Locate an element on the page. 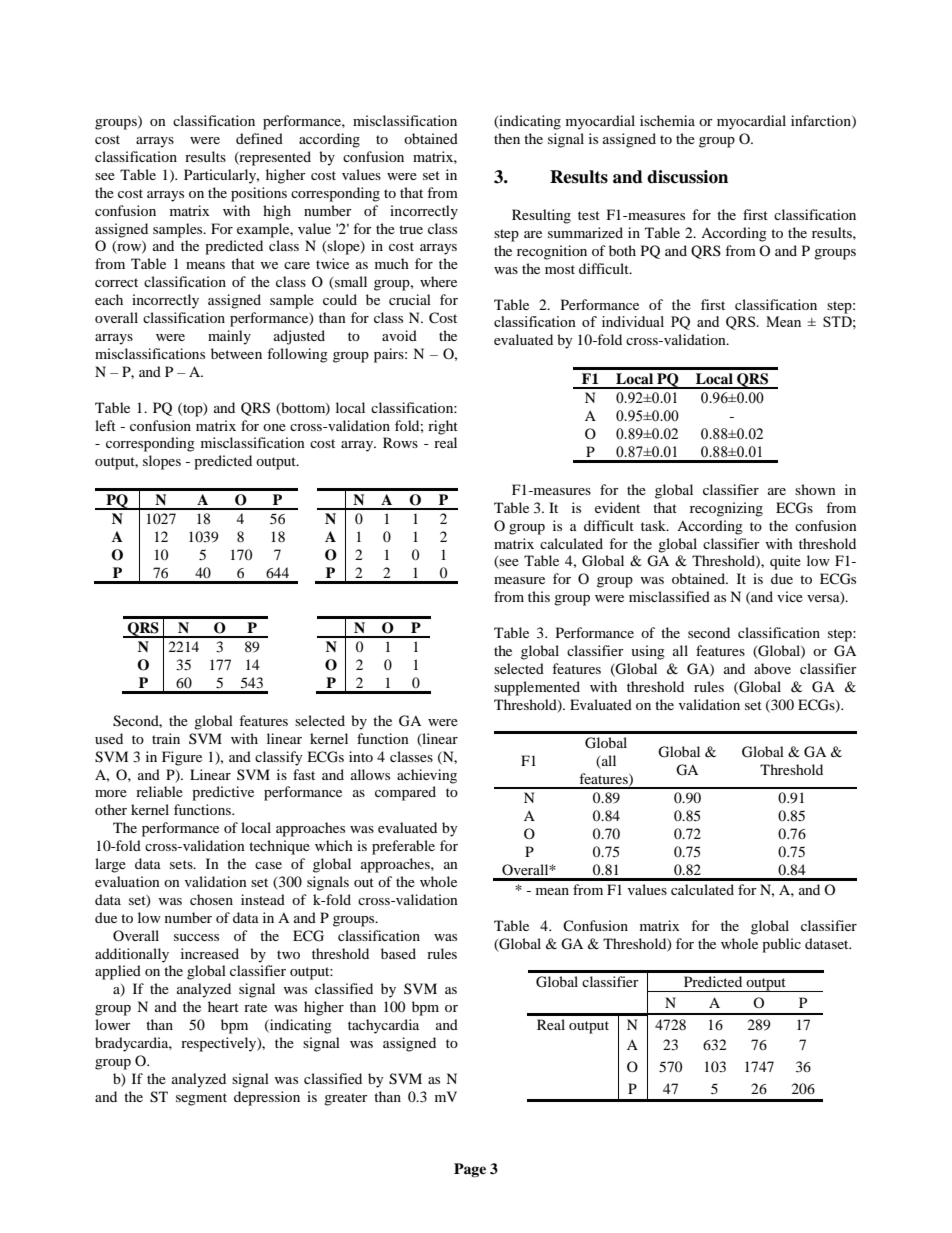 Image resolution: width=952 pixels, height=1233 pixels. mainly is located at coordinates (229, 337).
